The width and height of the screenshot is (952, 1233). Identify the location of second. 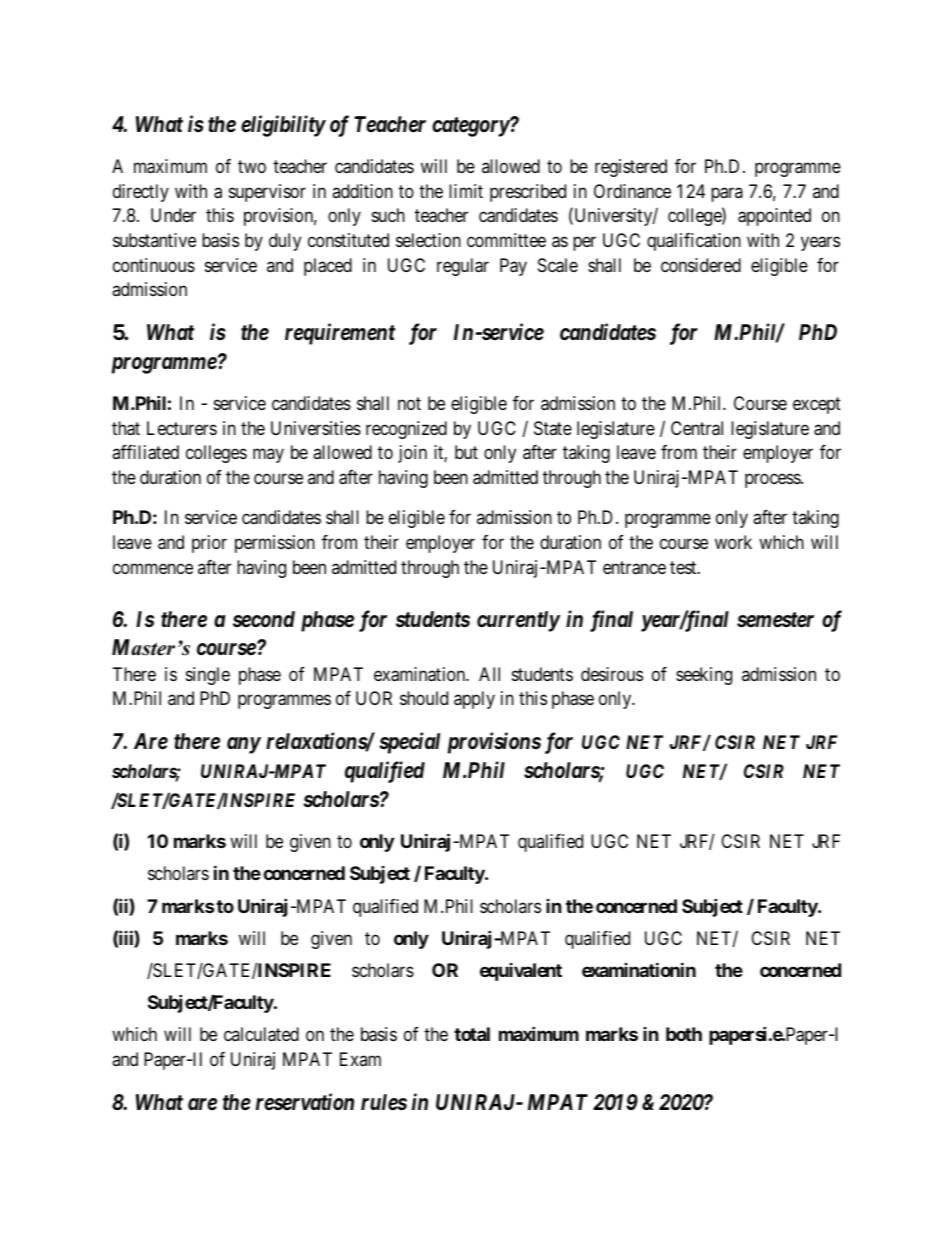
(264, 619).
